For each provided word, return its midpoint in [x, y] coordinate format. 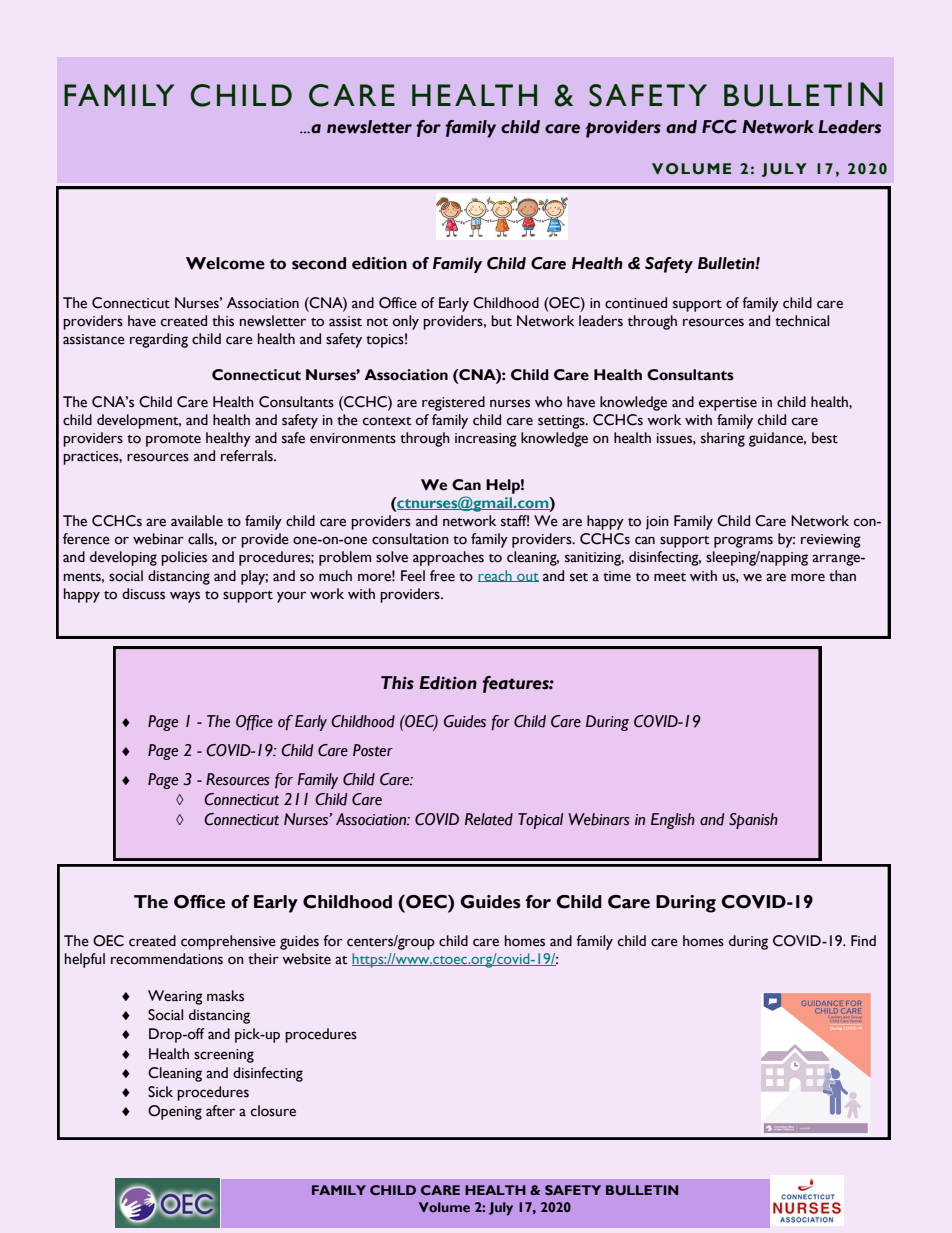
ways [185, 597]
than [842, 576]
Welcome [225, 263]
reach [496, 576]
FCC [719, 127]
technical [802, 321]
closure [273, 1111]
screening [224, 1056]
